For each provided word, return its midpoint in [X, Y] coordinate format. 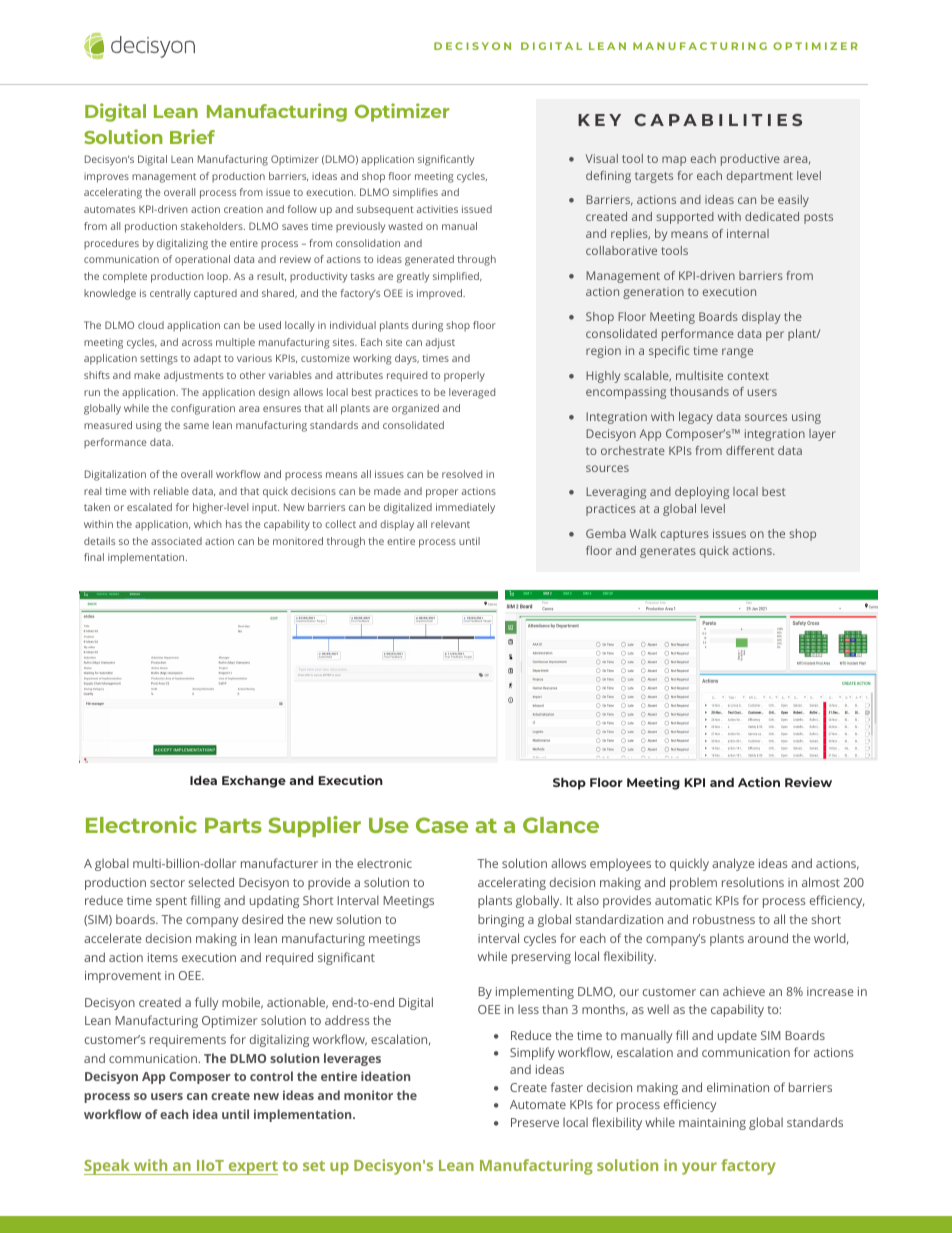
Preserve [535, 1122]
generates [668, 552]
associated [176, 541]
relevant [450, 524]
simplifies [415, 193]
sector [167, 883]
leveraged [472, 393]
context [748, 376]
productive [750, 160]
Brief [192, 136]
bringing [501, 921]
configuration [203, 409]
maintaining [712, 1124]
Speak [108, 1167]
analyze [733, 864]
